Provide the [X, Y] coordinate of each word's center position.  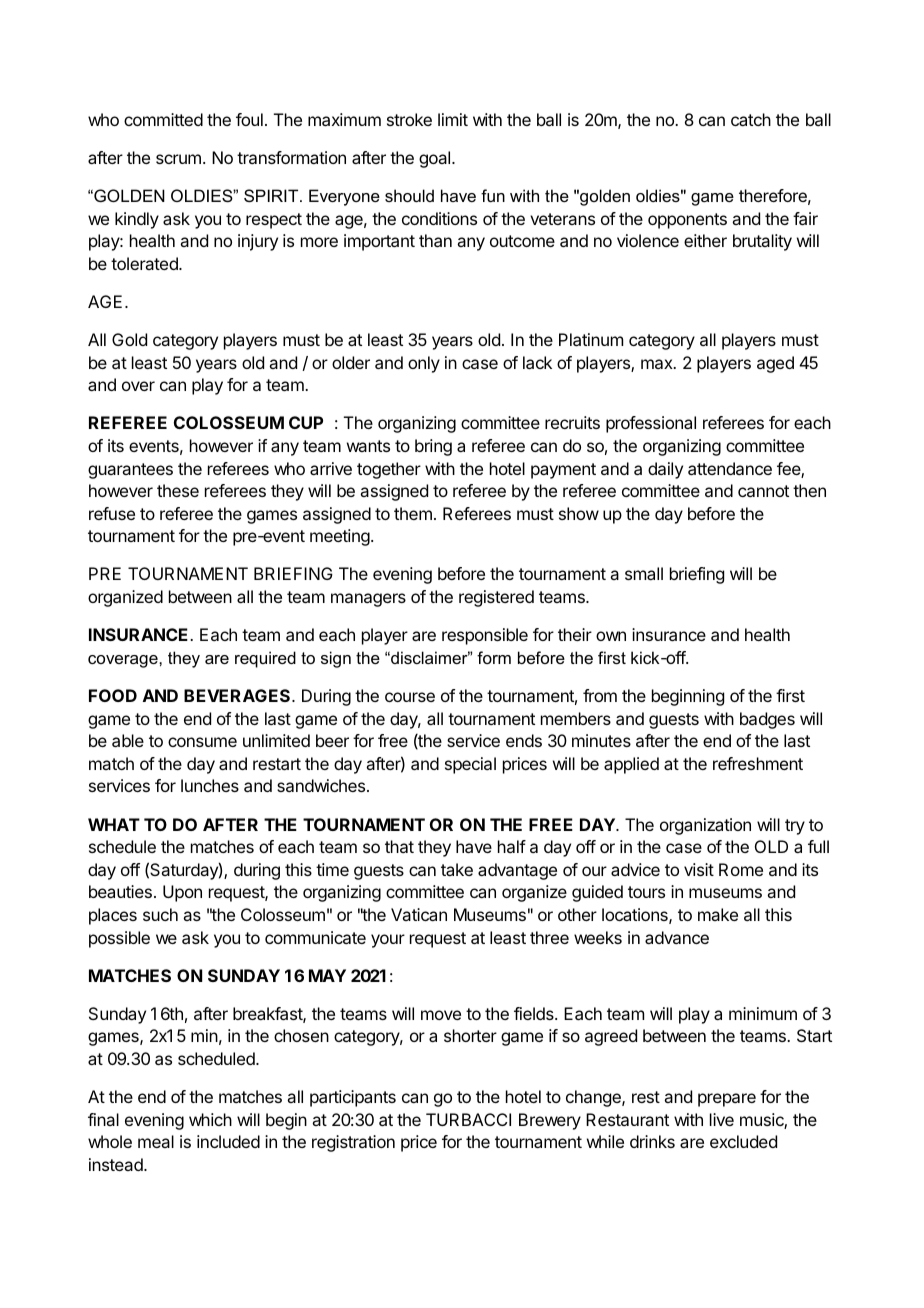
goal [436, 159]
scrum [178, 159]
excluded [743, 1141]
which [210, 1119]
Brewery [550, 1121]
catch [751, 119]
